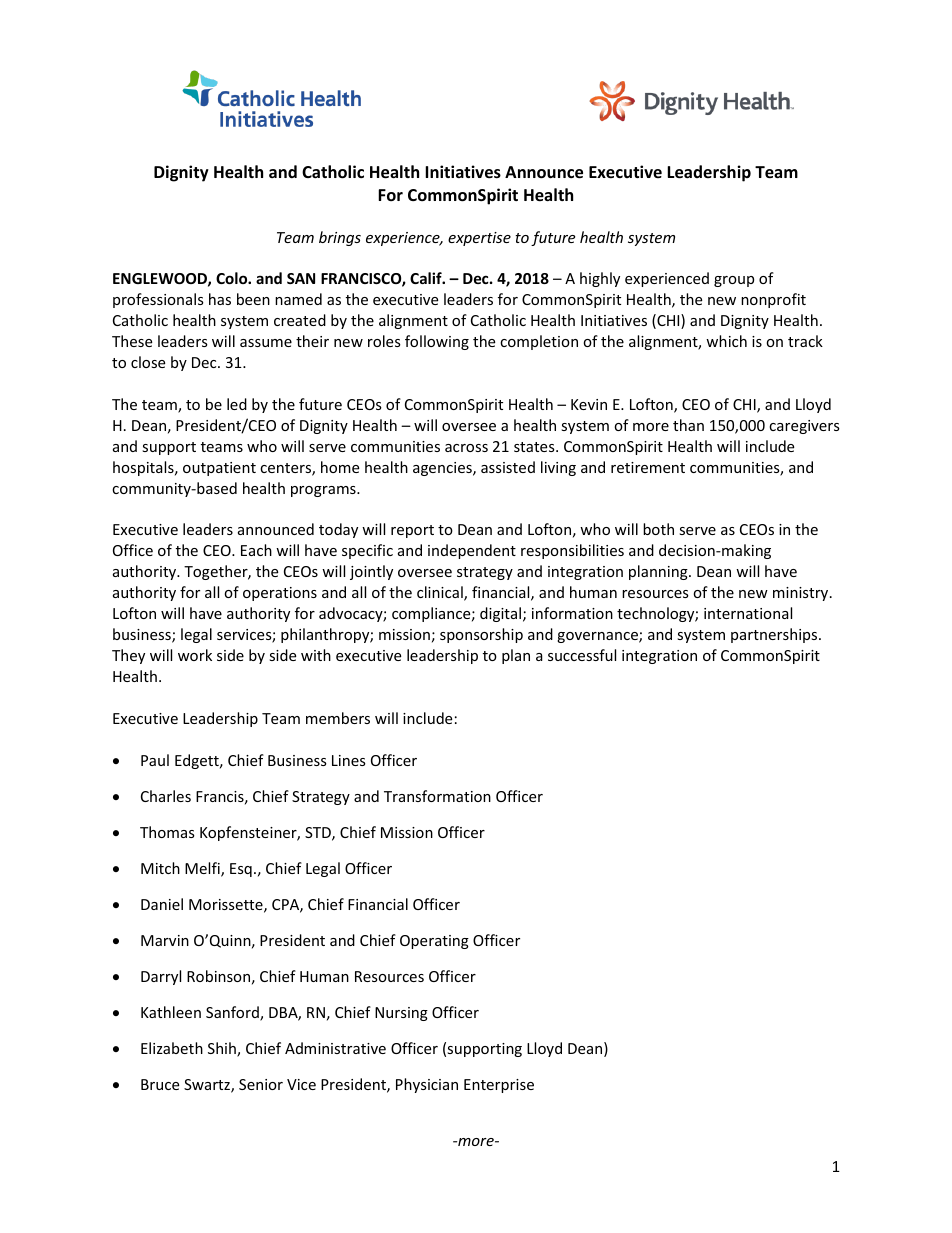  What do you see at coordinates (499, 1086) in the screenshot?
I see `Enterprise` at bounding box center [499, 1086].
